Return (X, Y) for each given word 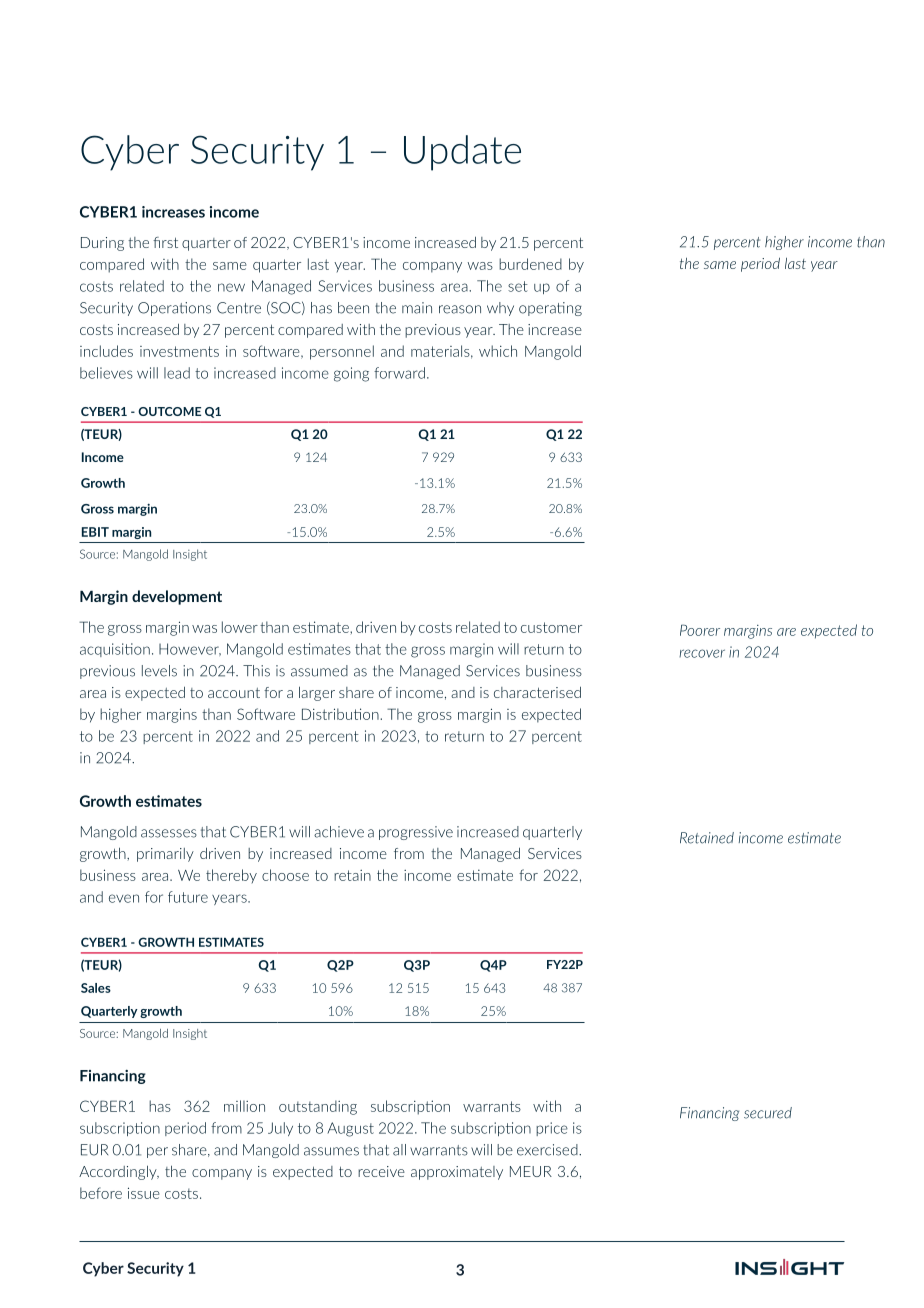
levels (159, 671)
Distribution (341, 714)
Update (462, 153)
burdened (530, 264)
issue (144, 1193)
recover (702, 653)
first (165, 242)
